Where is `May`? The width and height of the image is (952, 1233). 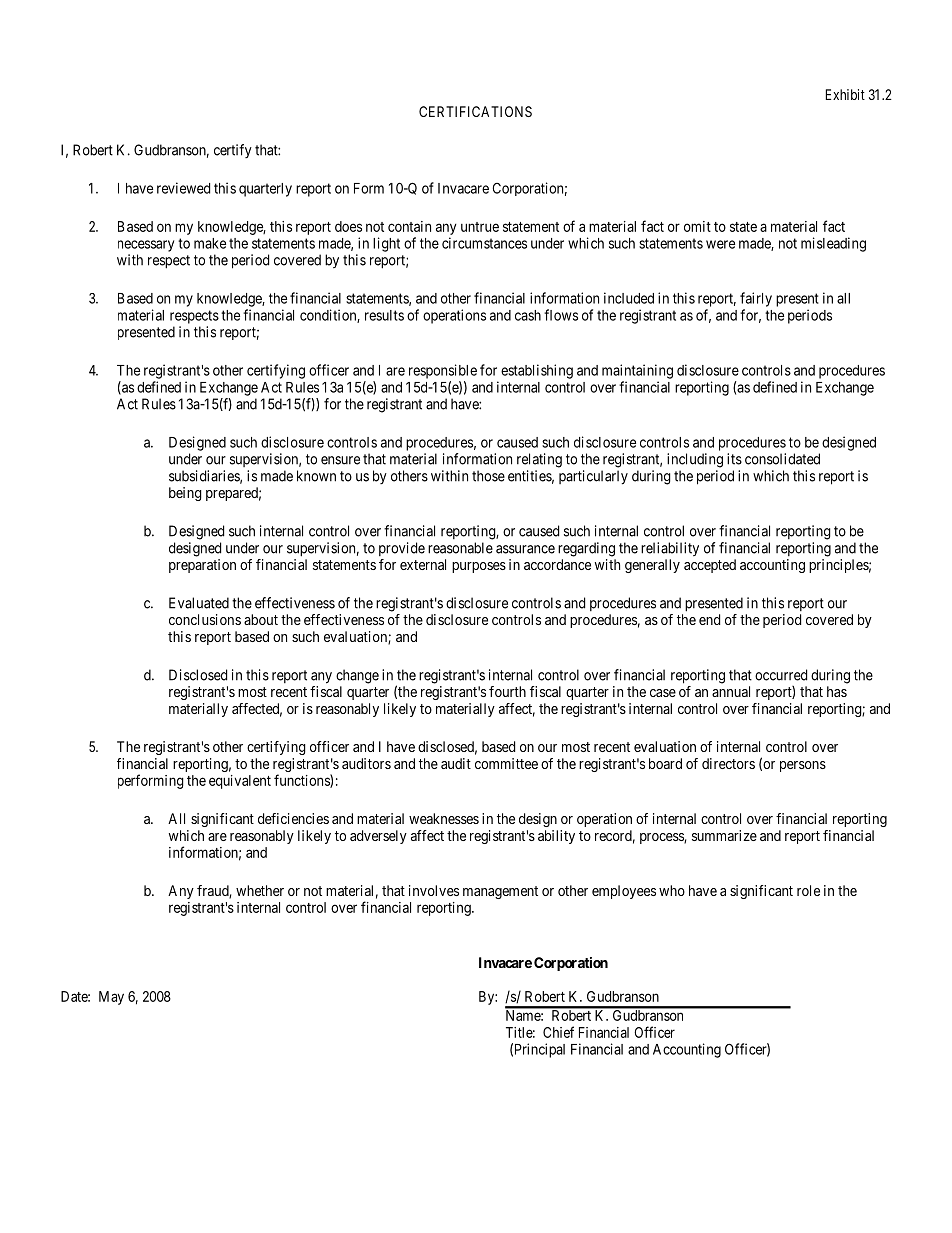 May is located at coordinates (111, 998).
